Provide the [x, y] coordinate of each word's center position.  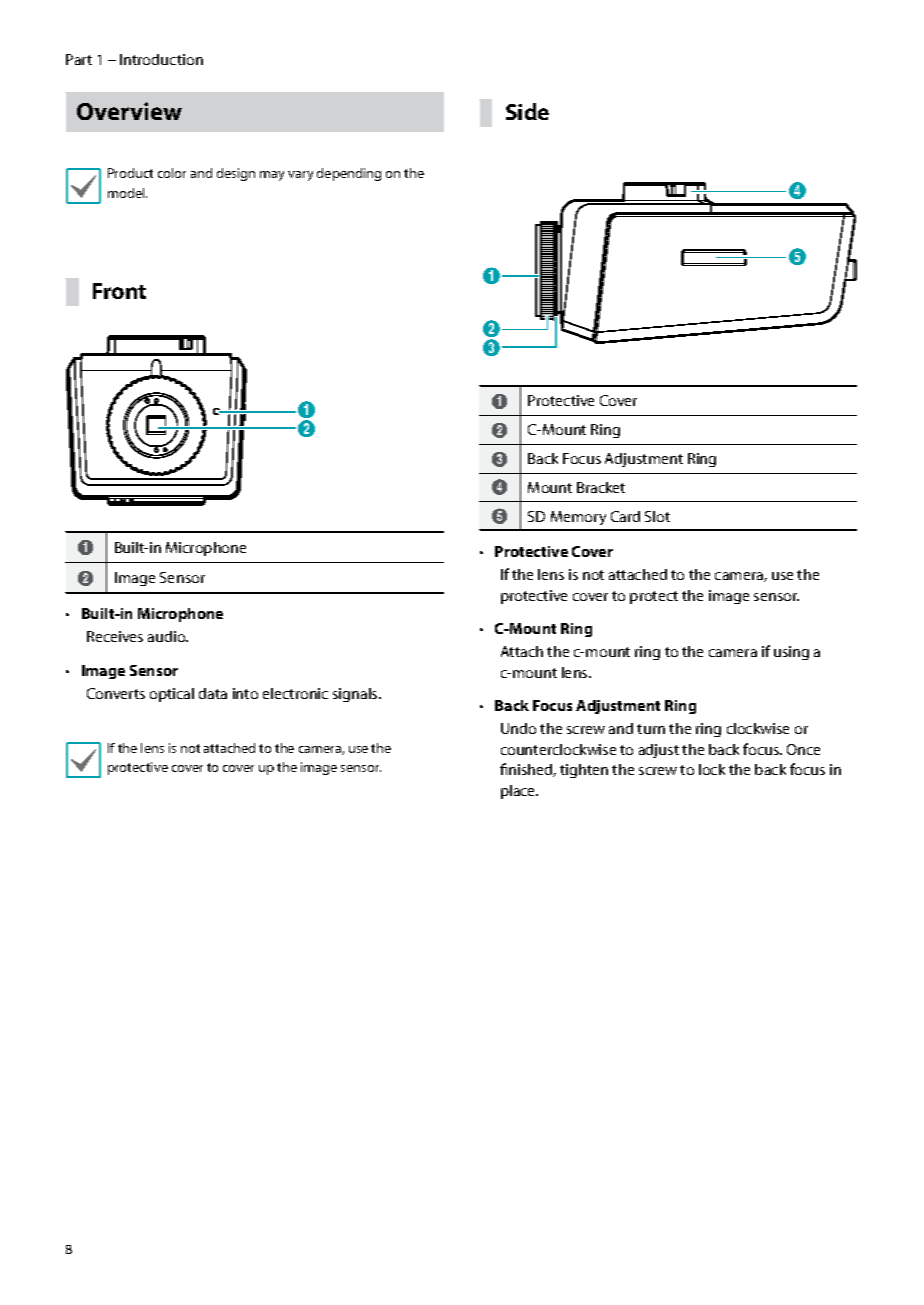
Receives [115, 636]
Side [527, 111]
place [519, 792]
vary [300, 176]
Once [803, 749]
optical [172, 695]
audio [168, 636]
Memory [578, 518]
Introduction [161, 59]
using [791, 653]
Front [119, 291]
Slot [657, 516]
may [272, 176]
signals [356, 695]
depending [349, 174]
